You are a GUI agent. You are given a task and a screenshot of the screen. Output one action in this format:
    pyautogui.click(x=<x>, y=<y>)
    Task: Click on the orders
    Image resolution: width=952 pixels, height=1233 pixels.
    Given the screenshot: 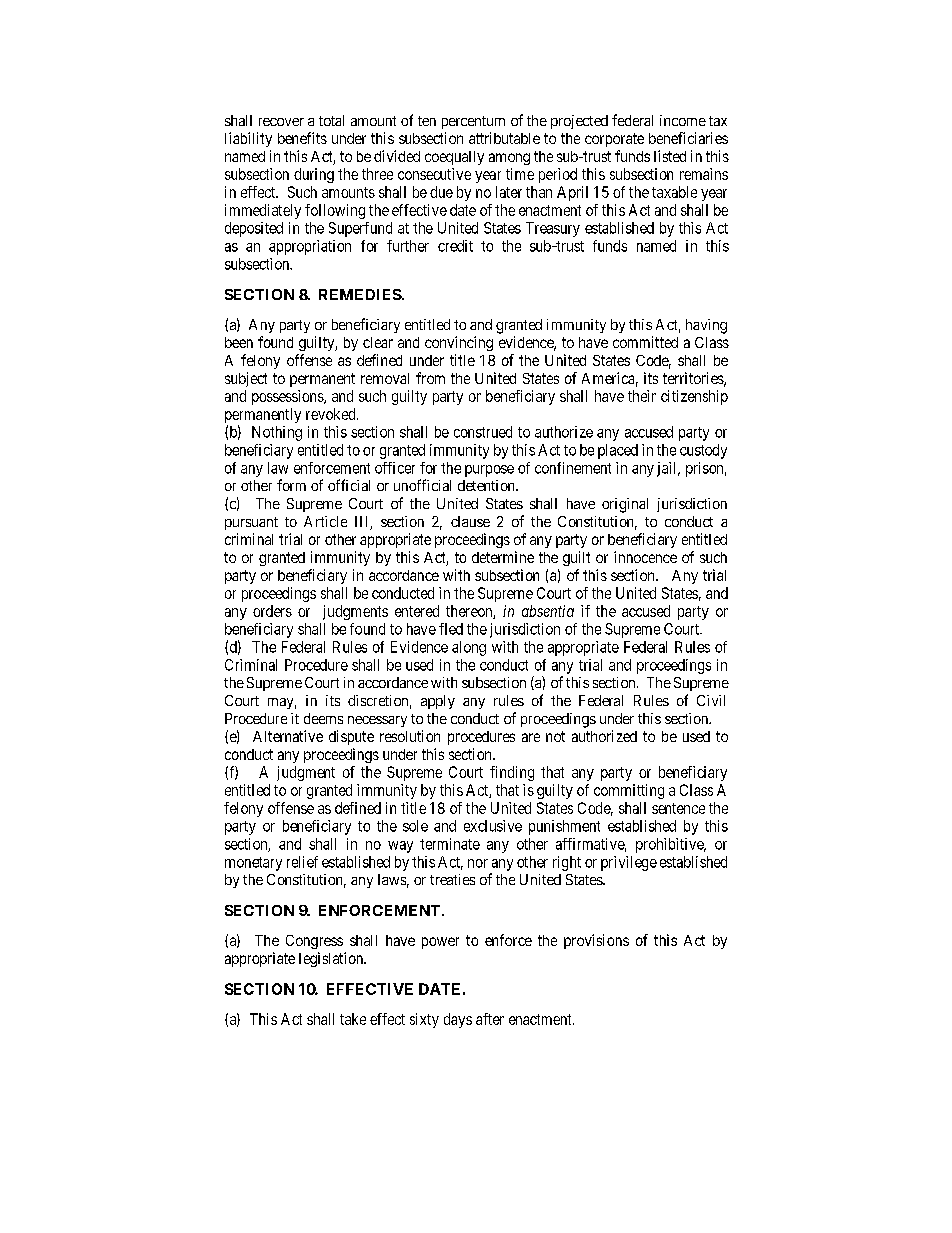 What is the action you would take?
    pyautogui.click(x=272, y=611)
